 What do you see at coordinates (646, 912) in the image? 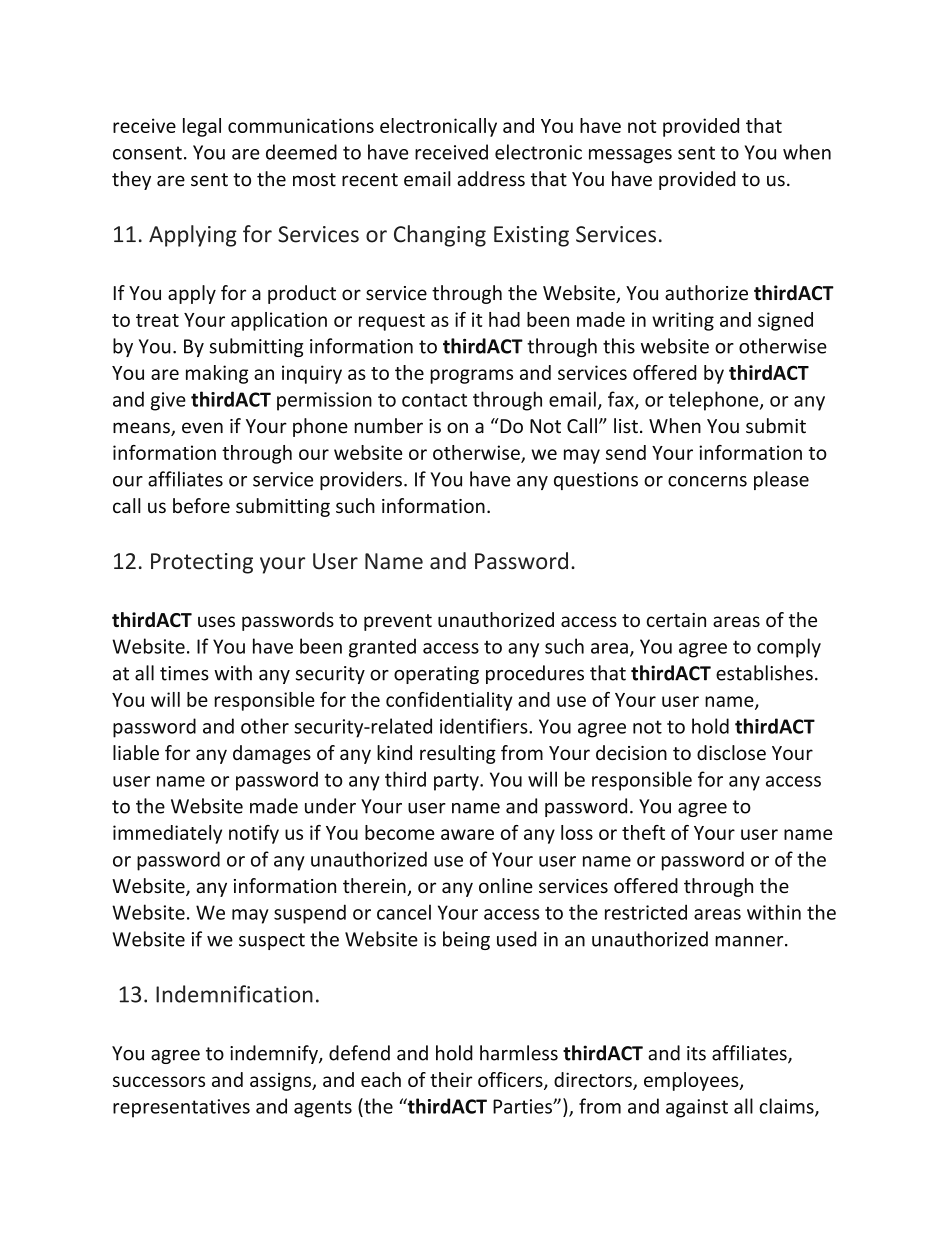
I see `restricted` at bounding box center [646, 912].
